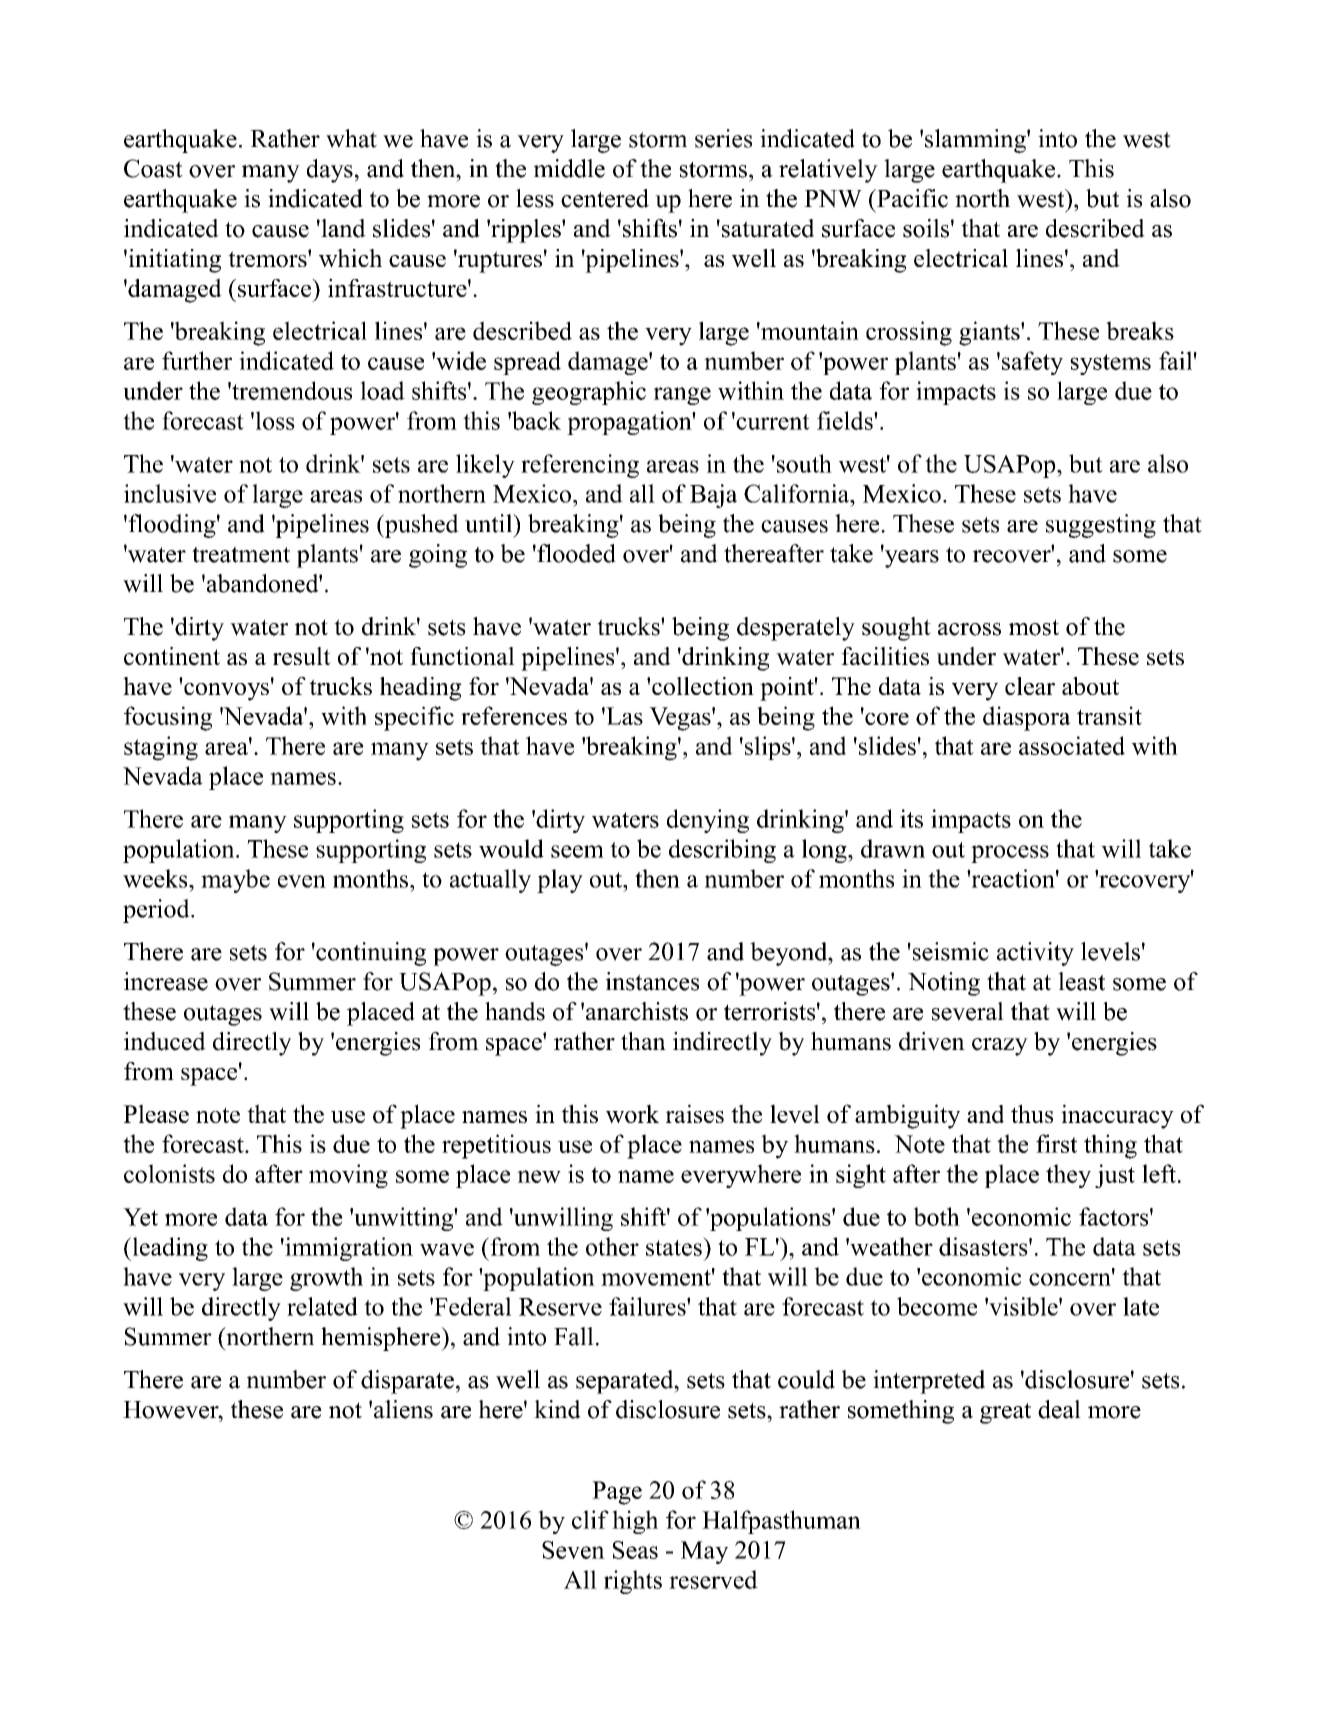  What do you see at coordinates (632, 1113) in the screenshot?
I see `work` at bounding box center [632, 1113].
